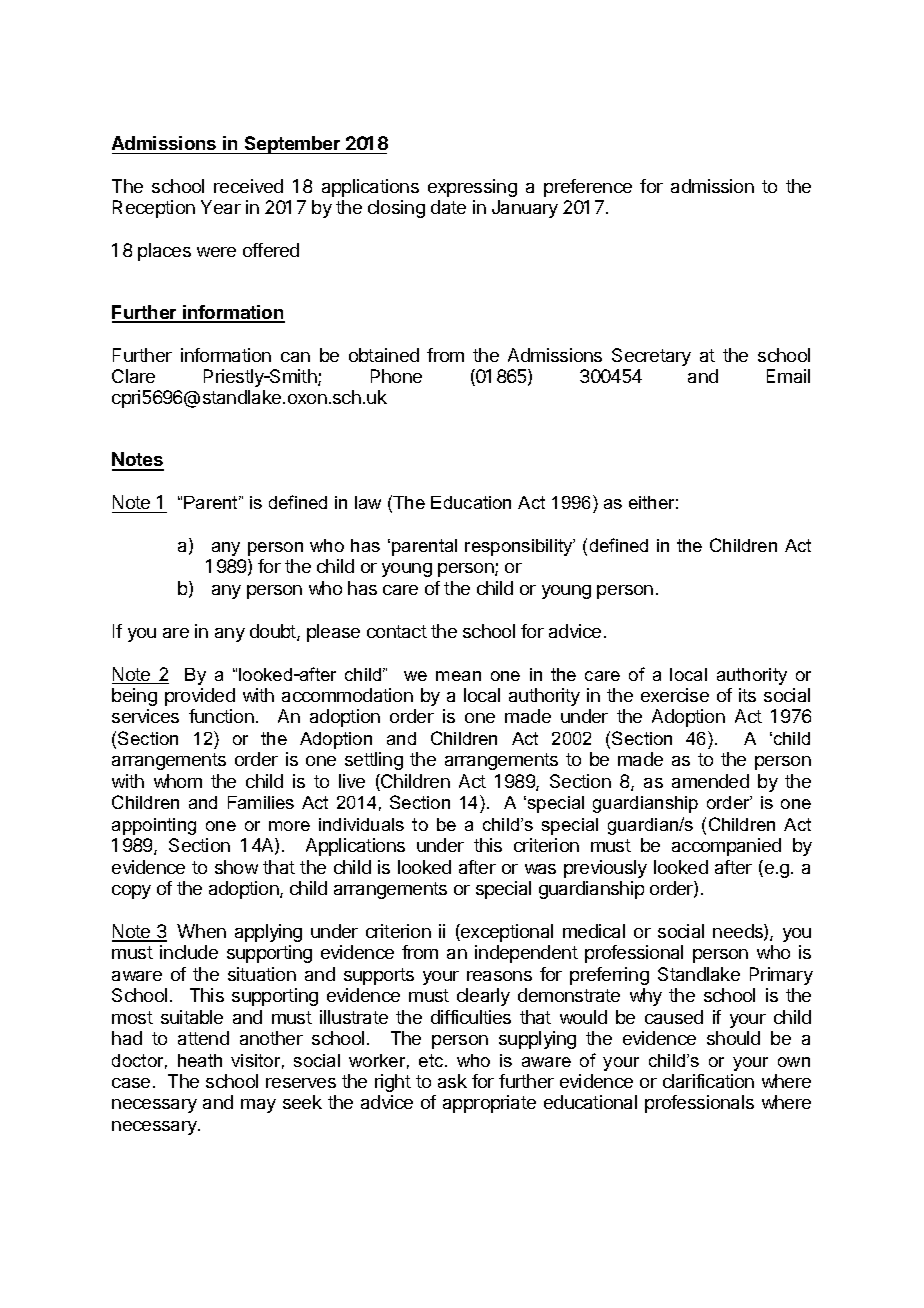 This screenshot has height=1308, width=924. What do you see at coordinates (472, 188) in the screenshot?
I see `expressing` at bounding box center [472, 188].
